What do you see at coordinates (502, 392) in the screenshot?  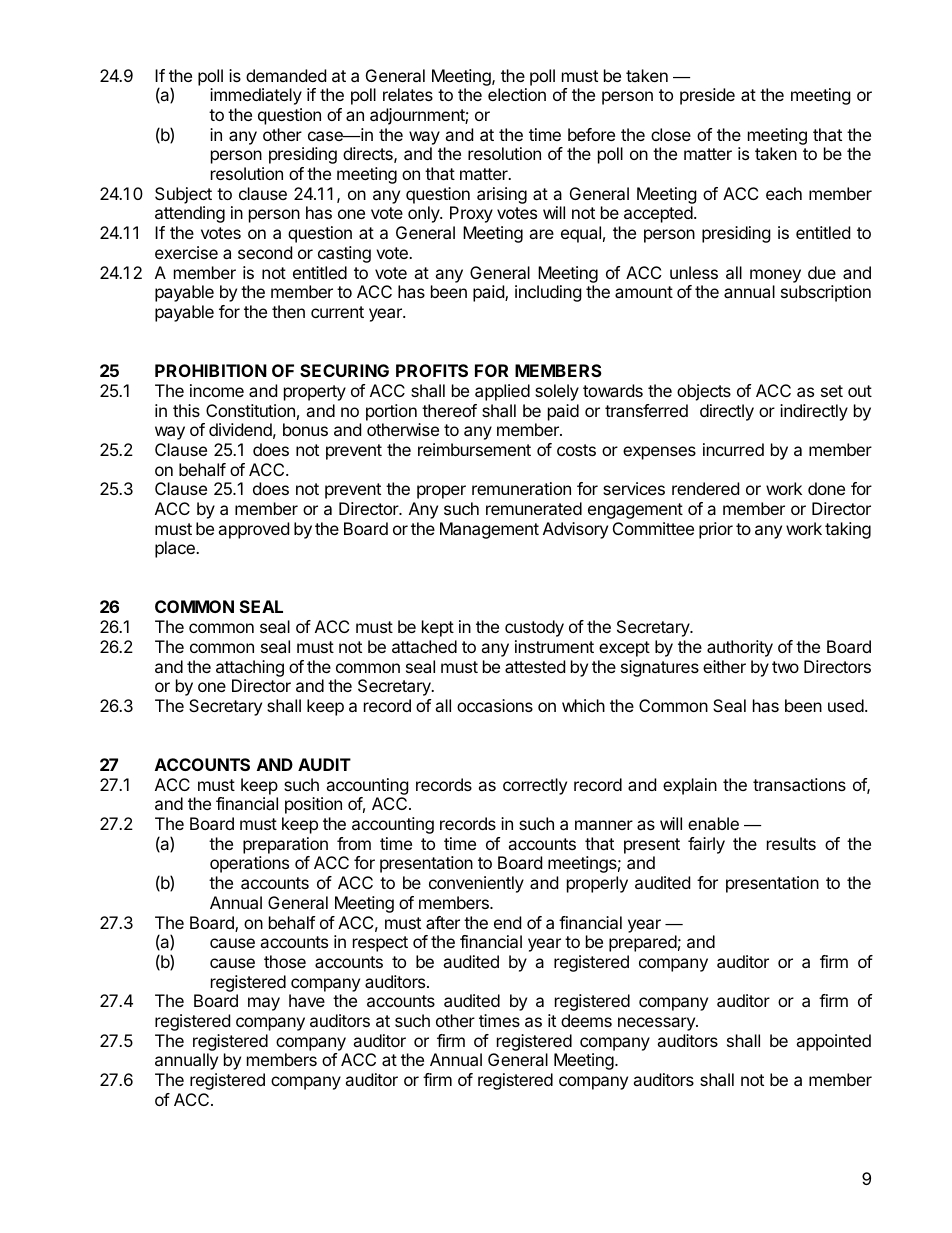 I see `applied` at bounding box center [502, 392].
